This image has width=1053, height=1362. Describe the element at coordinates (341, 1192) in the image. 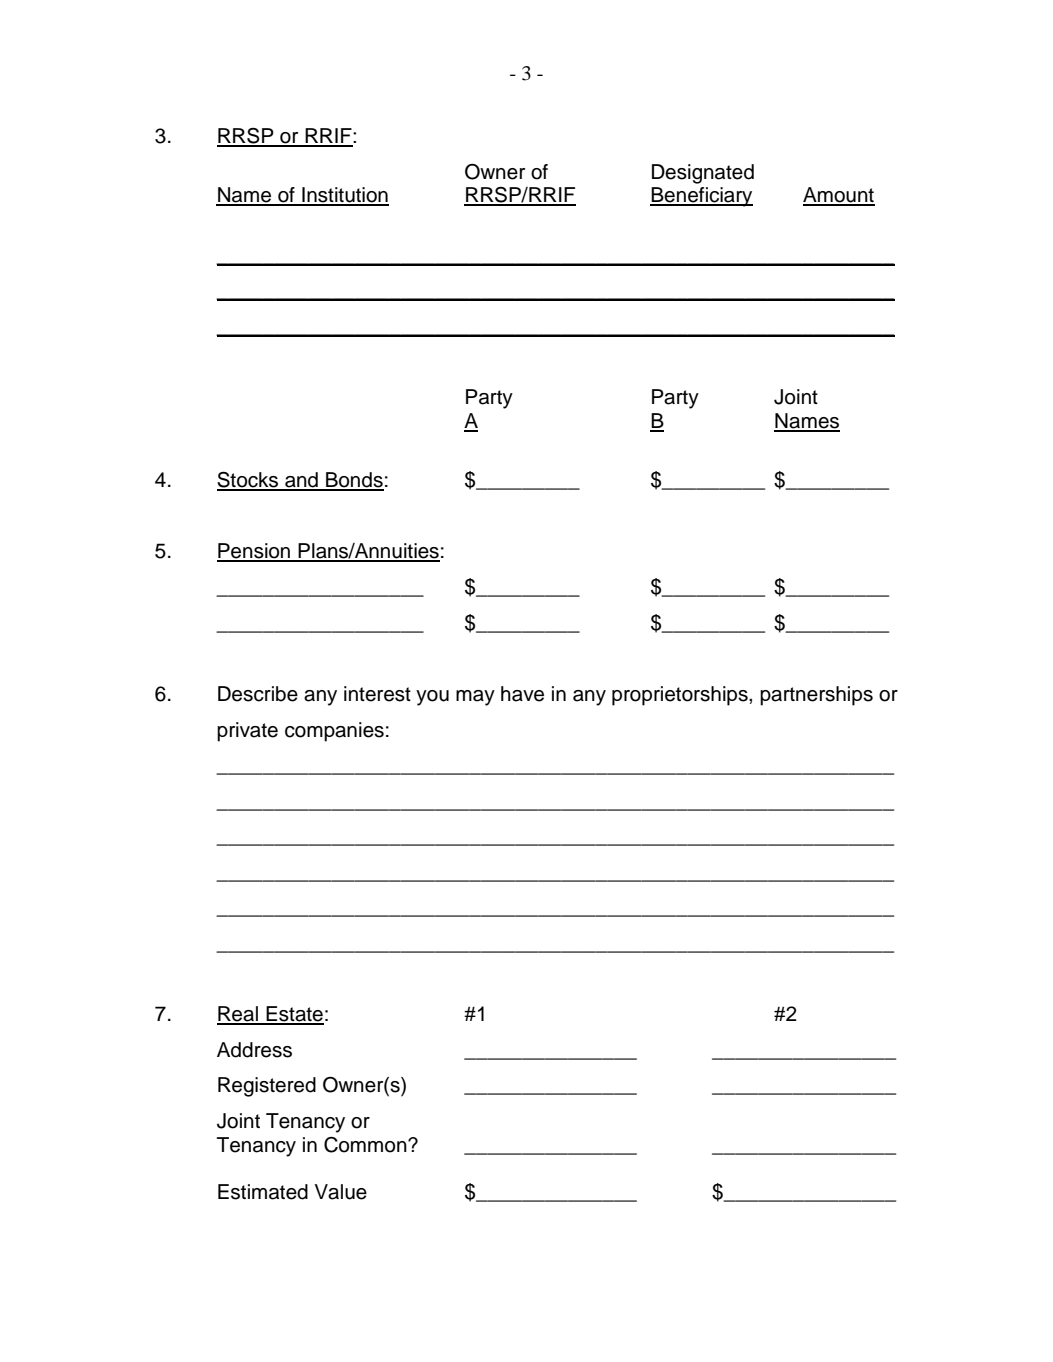

I see `Value` at that location.
